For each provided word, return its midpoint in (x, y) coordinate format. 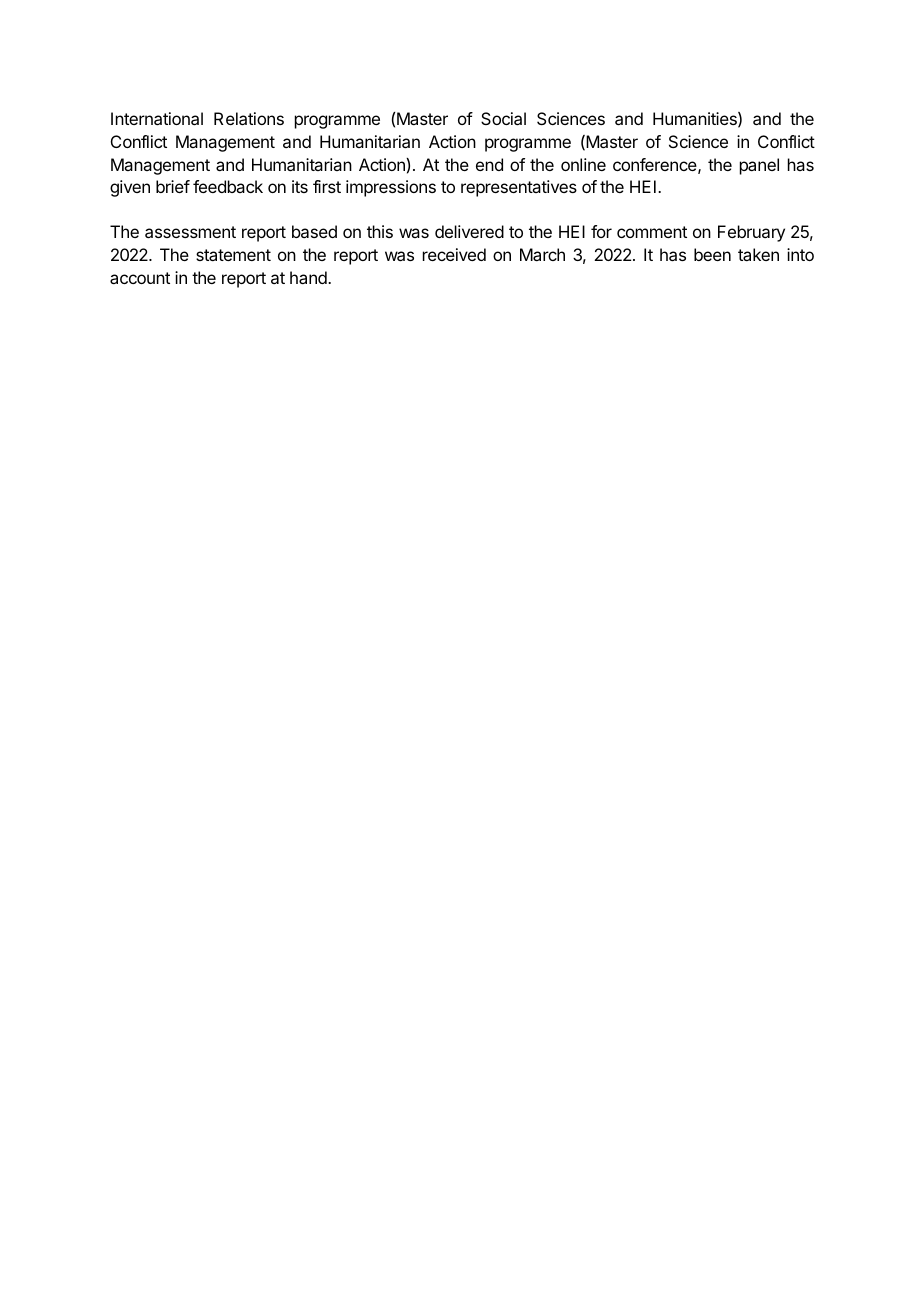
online (583, 164)
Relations (249, 118)
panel (759, 166)
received (454, 254)
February (751, 233)
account (140, 278)
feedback (228, 186)
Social (503, 118)
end (489, 164)
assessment (190, 232)
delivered (469, 231)
